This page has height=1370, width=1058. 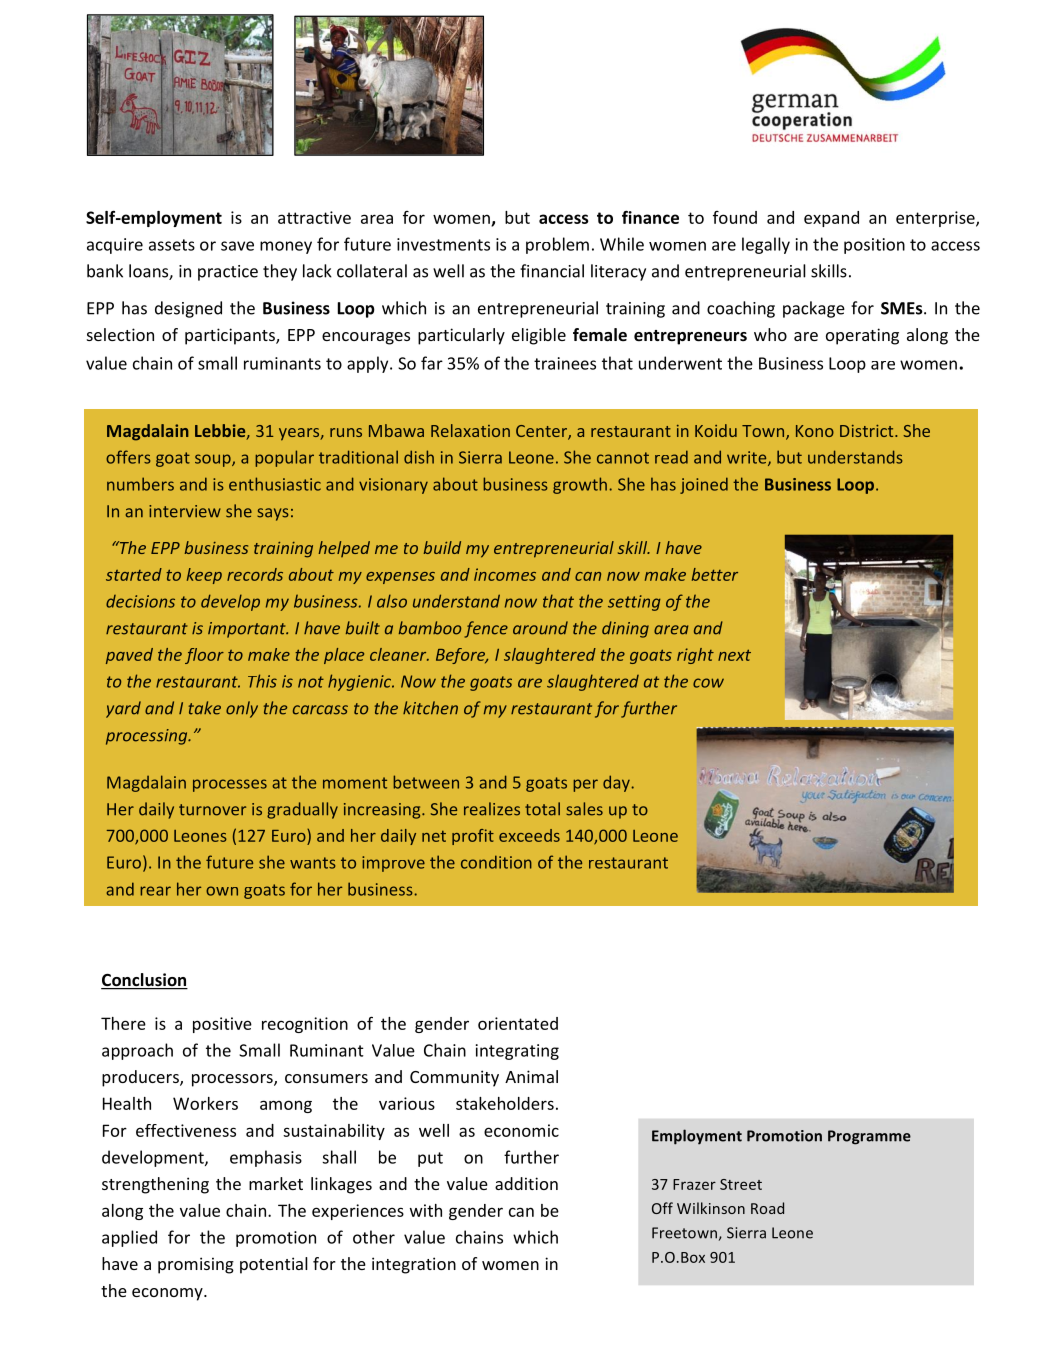 I want to click on sales, so click(x=584, y=809).
